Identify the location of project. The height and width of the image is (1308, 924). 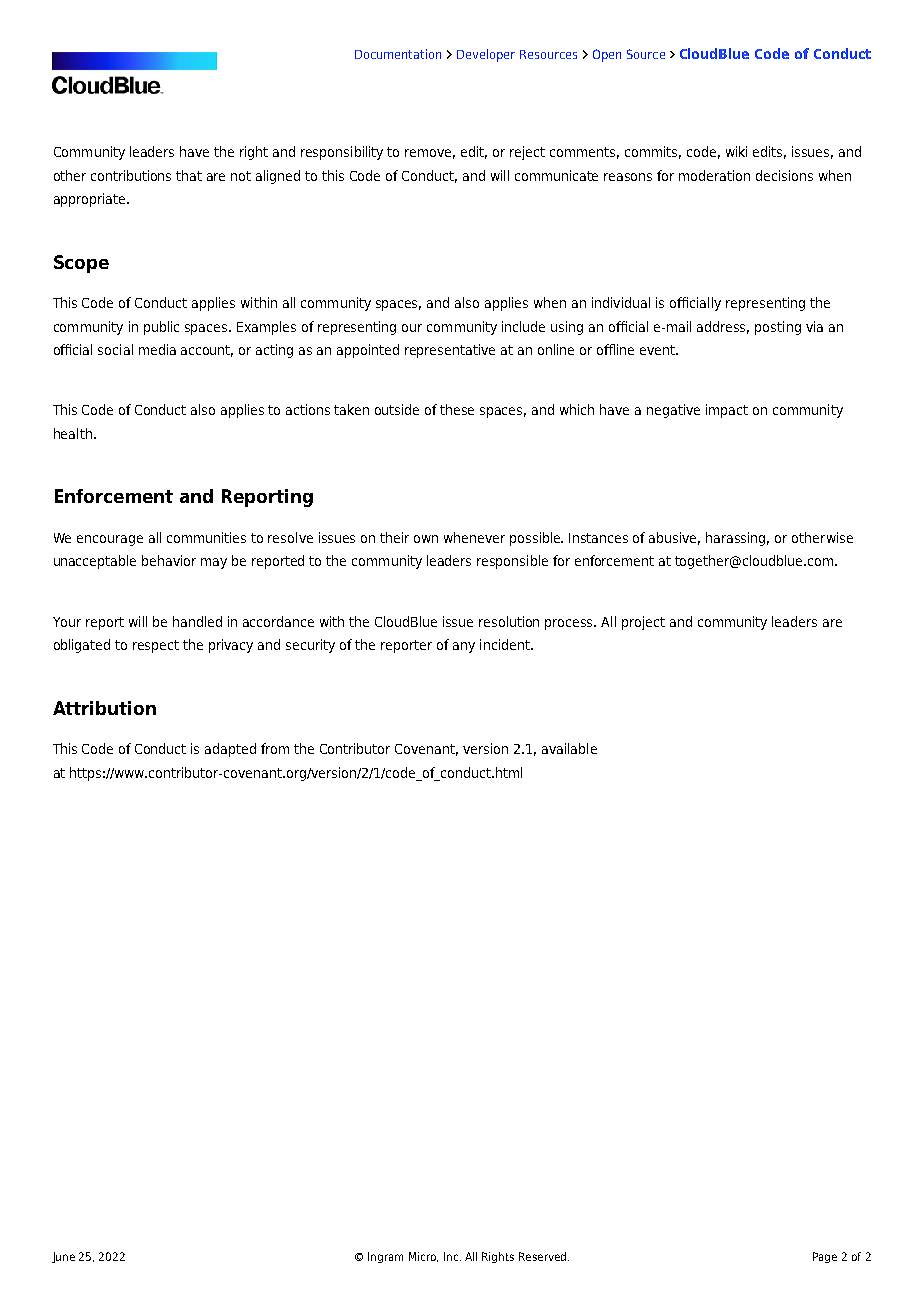
(643, 623).
